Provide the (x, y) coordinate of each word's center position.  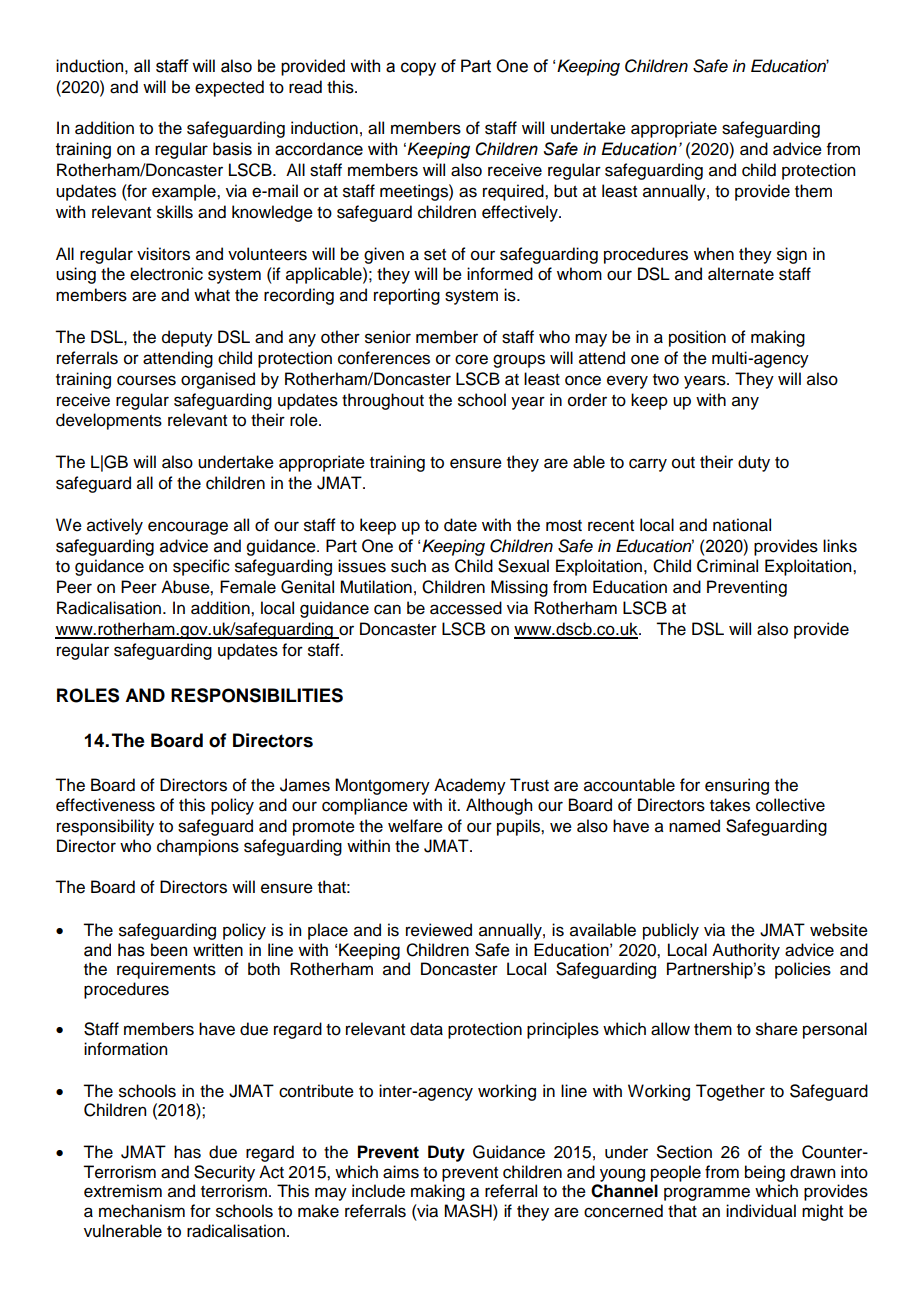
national (742, 525)
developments (109, 421)
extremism (123, 1191)
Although (499, 806)
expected (229, 88)
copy (418, 69)
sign (792, 255)
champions (198, 847)
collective (790, 805)
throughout (383, 401)
